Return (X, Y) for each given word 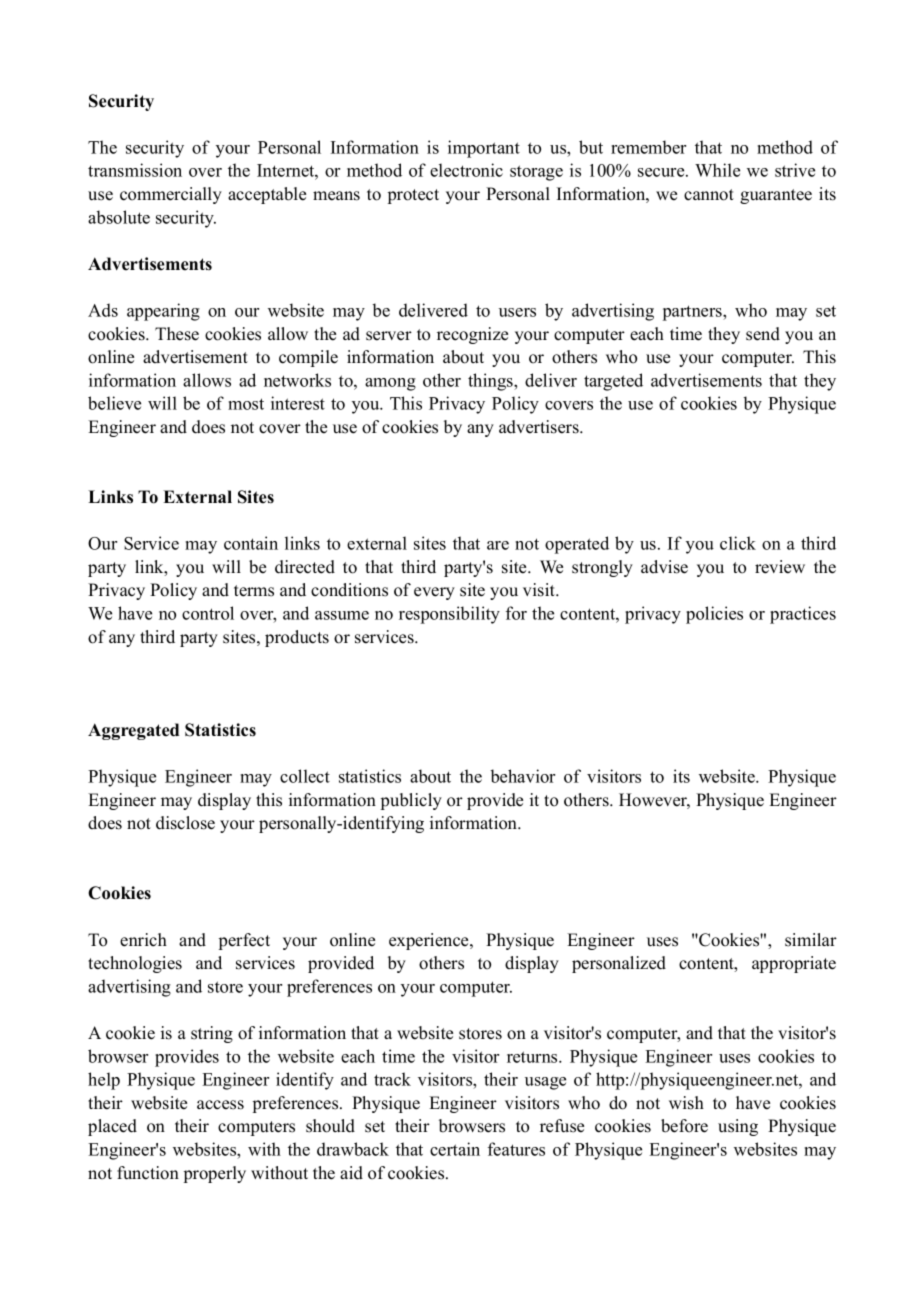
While (717, 170)
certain (455, 1149)
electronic (466, 170)
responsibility (449, 615)
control (208, 613)
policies (714, 615)
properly (215, 1174)
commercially (171, 195)
